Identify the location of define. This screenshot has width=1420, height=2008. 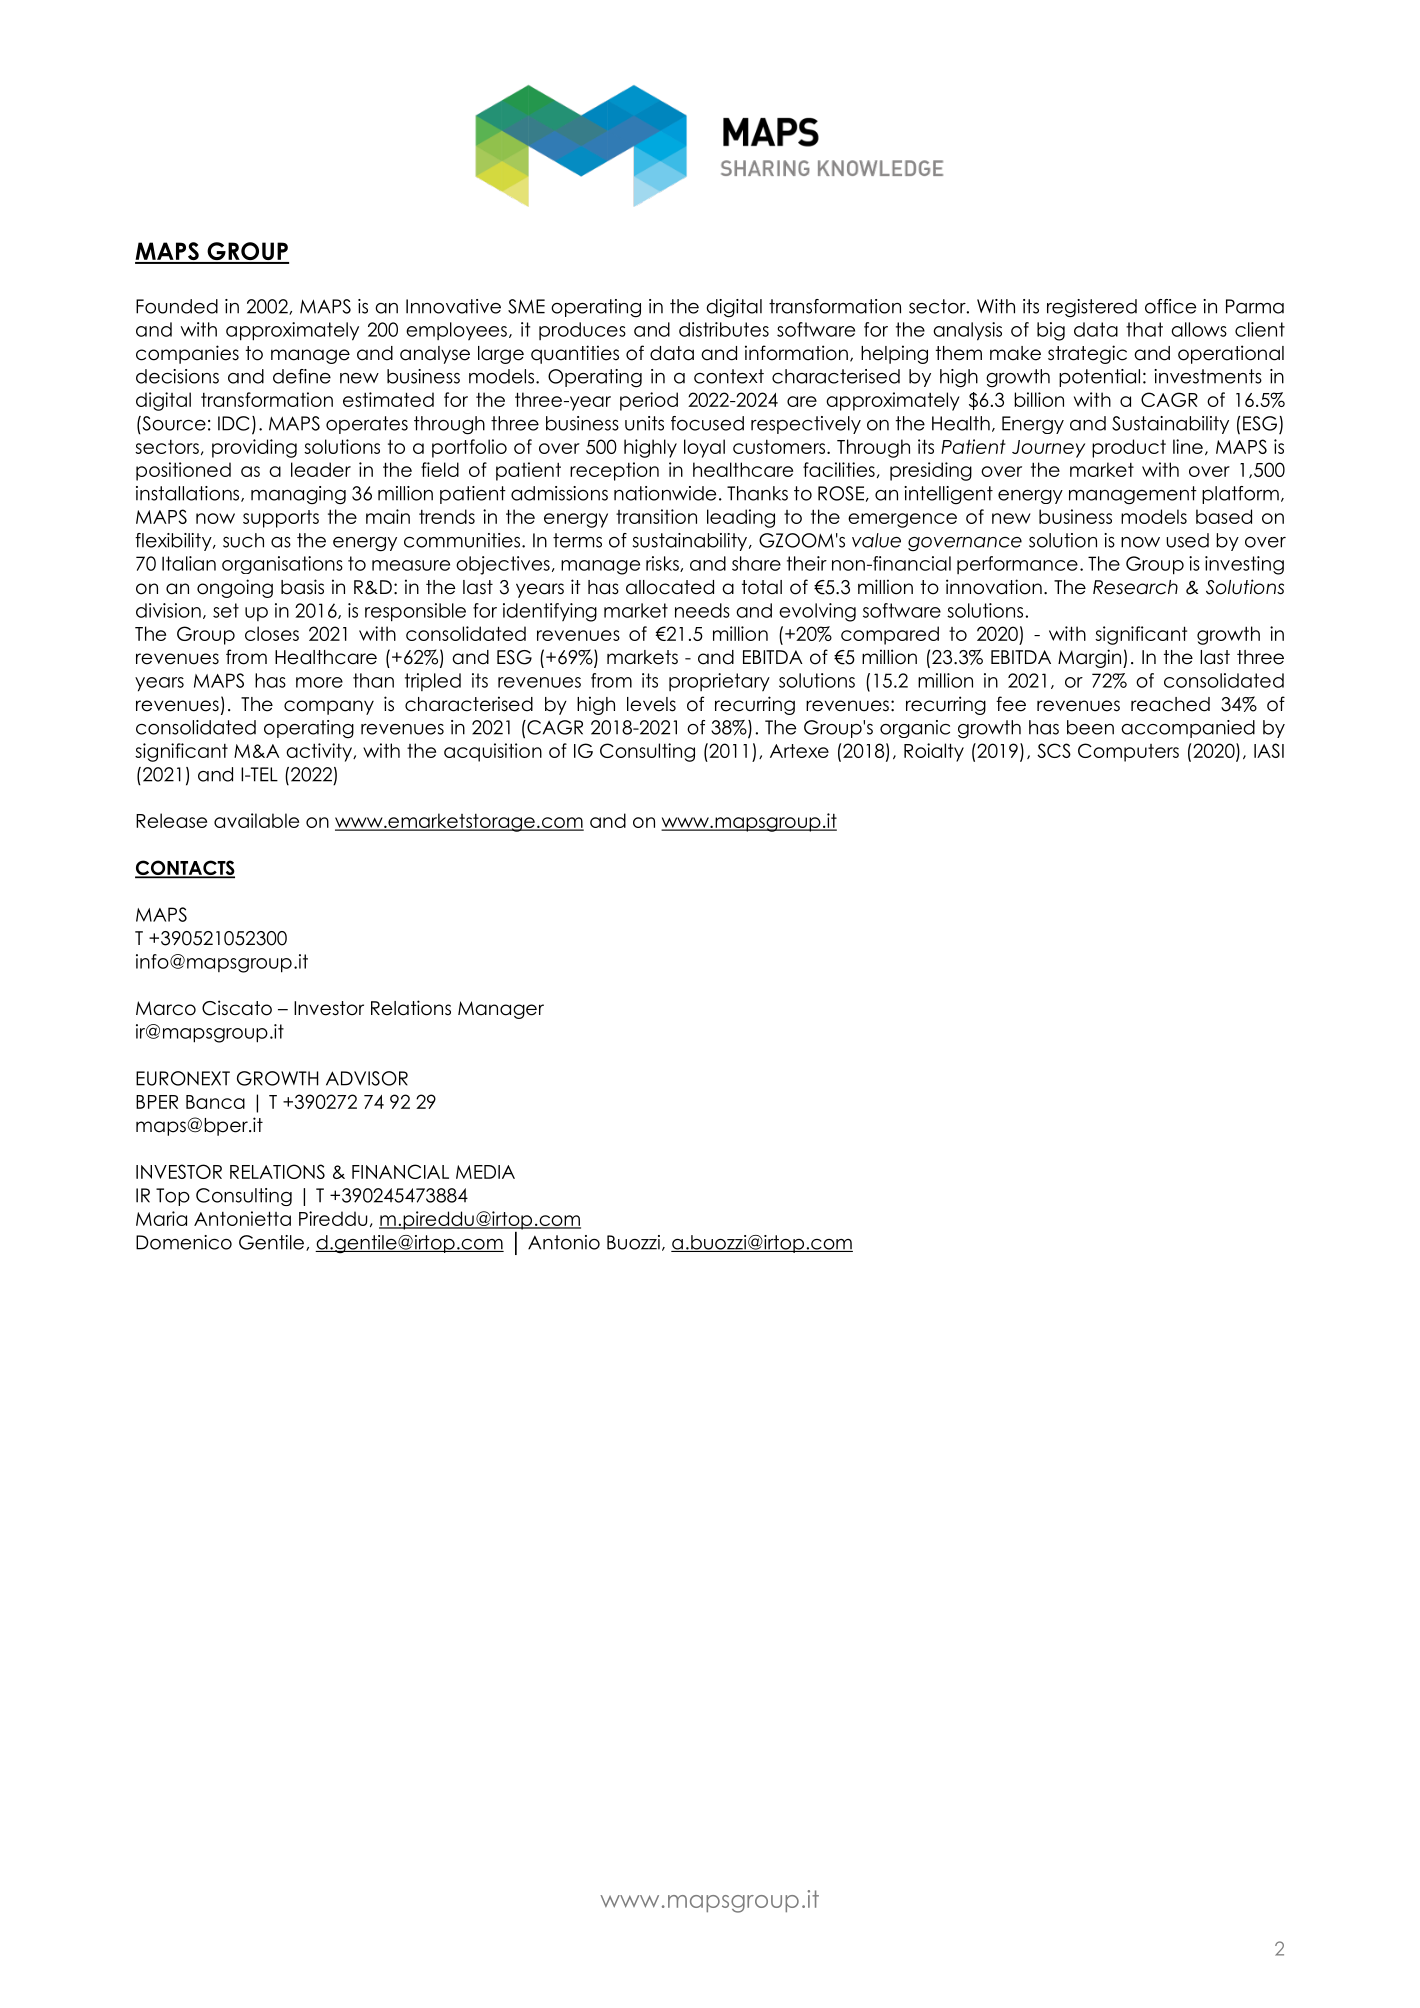
(302, 376).
